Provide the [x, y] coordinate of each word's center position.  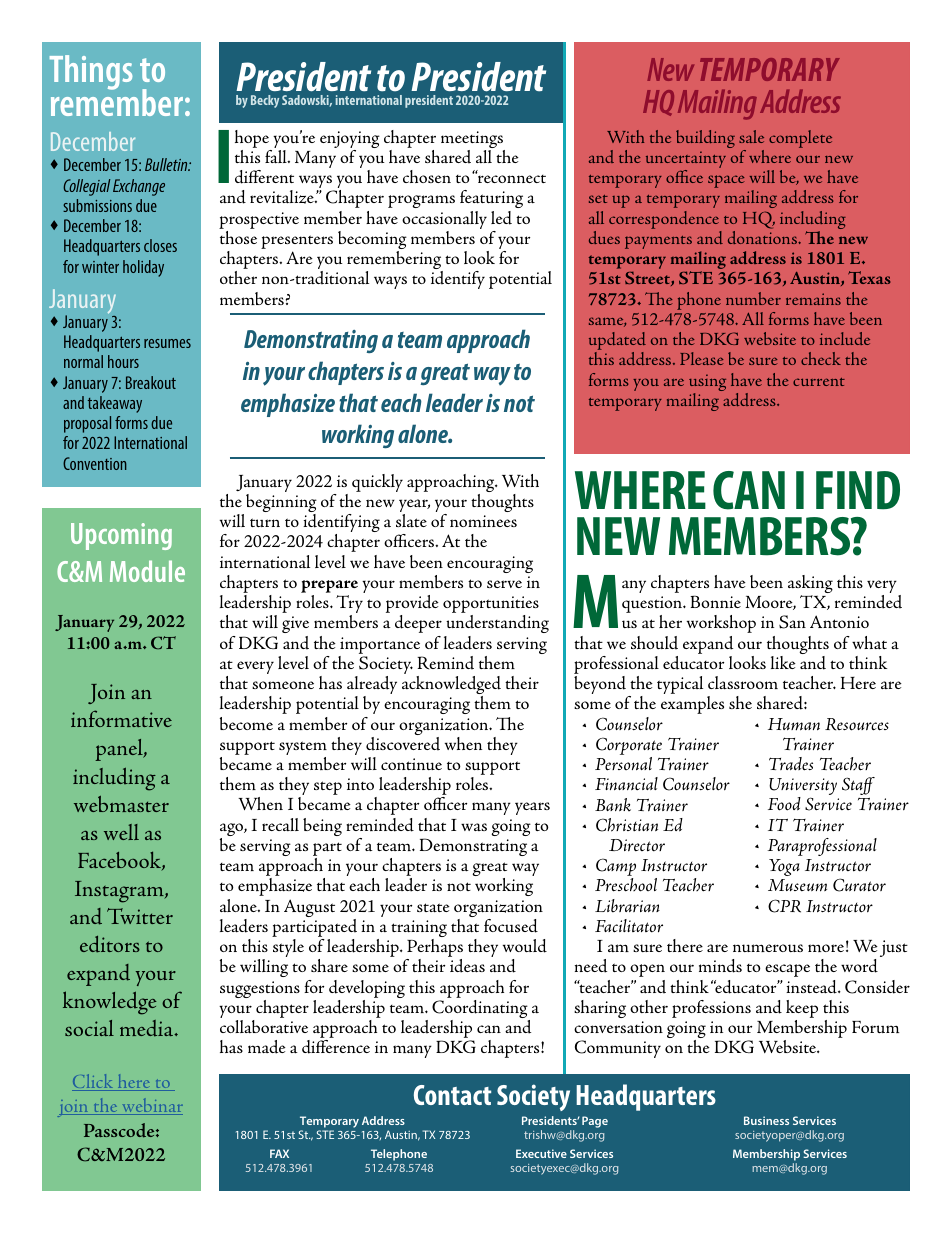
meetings [473, 141]
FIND [858, 490]
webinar [151, 1107]
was [474, 827]
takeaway [115, 404]
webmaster [121, 804]
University [803, 788]
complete [800, 139]
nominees [483, 521]
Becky [265, 101]
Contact [452, 1095]
